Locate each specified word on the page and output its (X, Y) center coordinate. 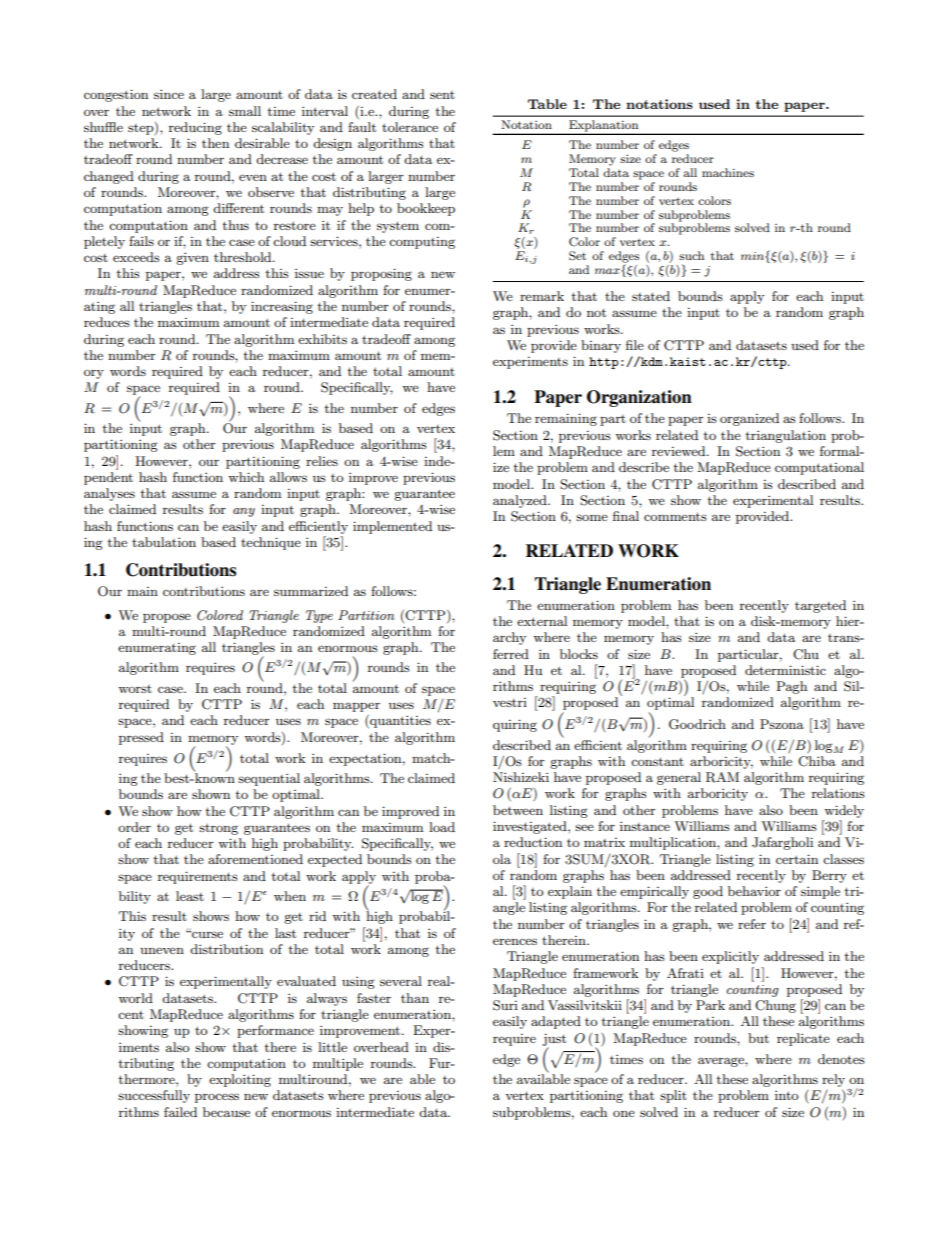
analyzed (521, 501)
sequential (269, 779)
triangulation (786, 436)
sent (442, 95)
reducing (195, 128)
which (246, 477)
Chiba (817, 761)
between (518, 810)
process (217, 1098)
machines (728, 172)
